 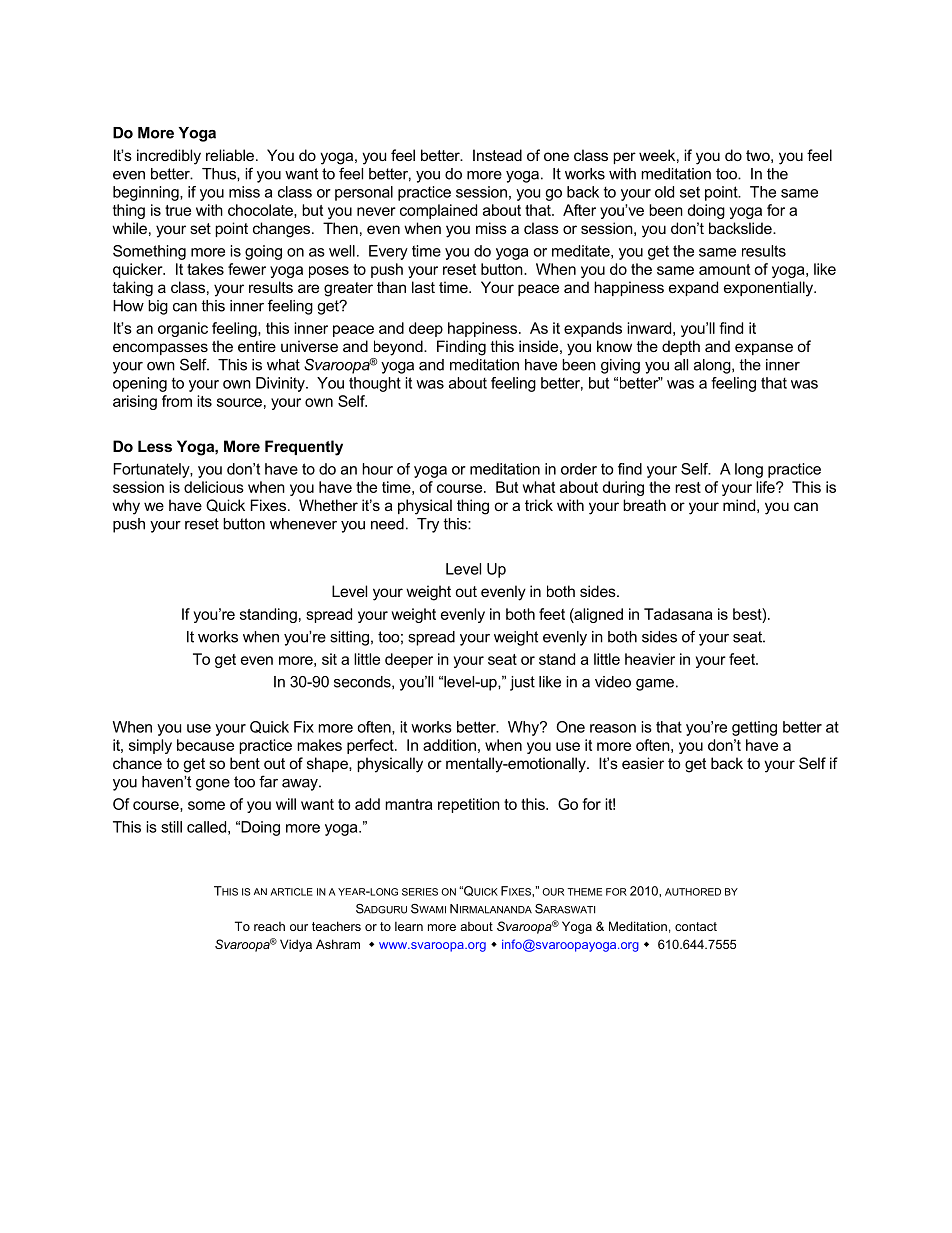 What do you see at coordinates (449, 745) in the image?
I see `addition` at bounding box center [449, 745].
